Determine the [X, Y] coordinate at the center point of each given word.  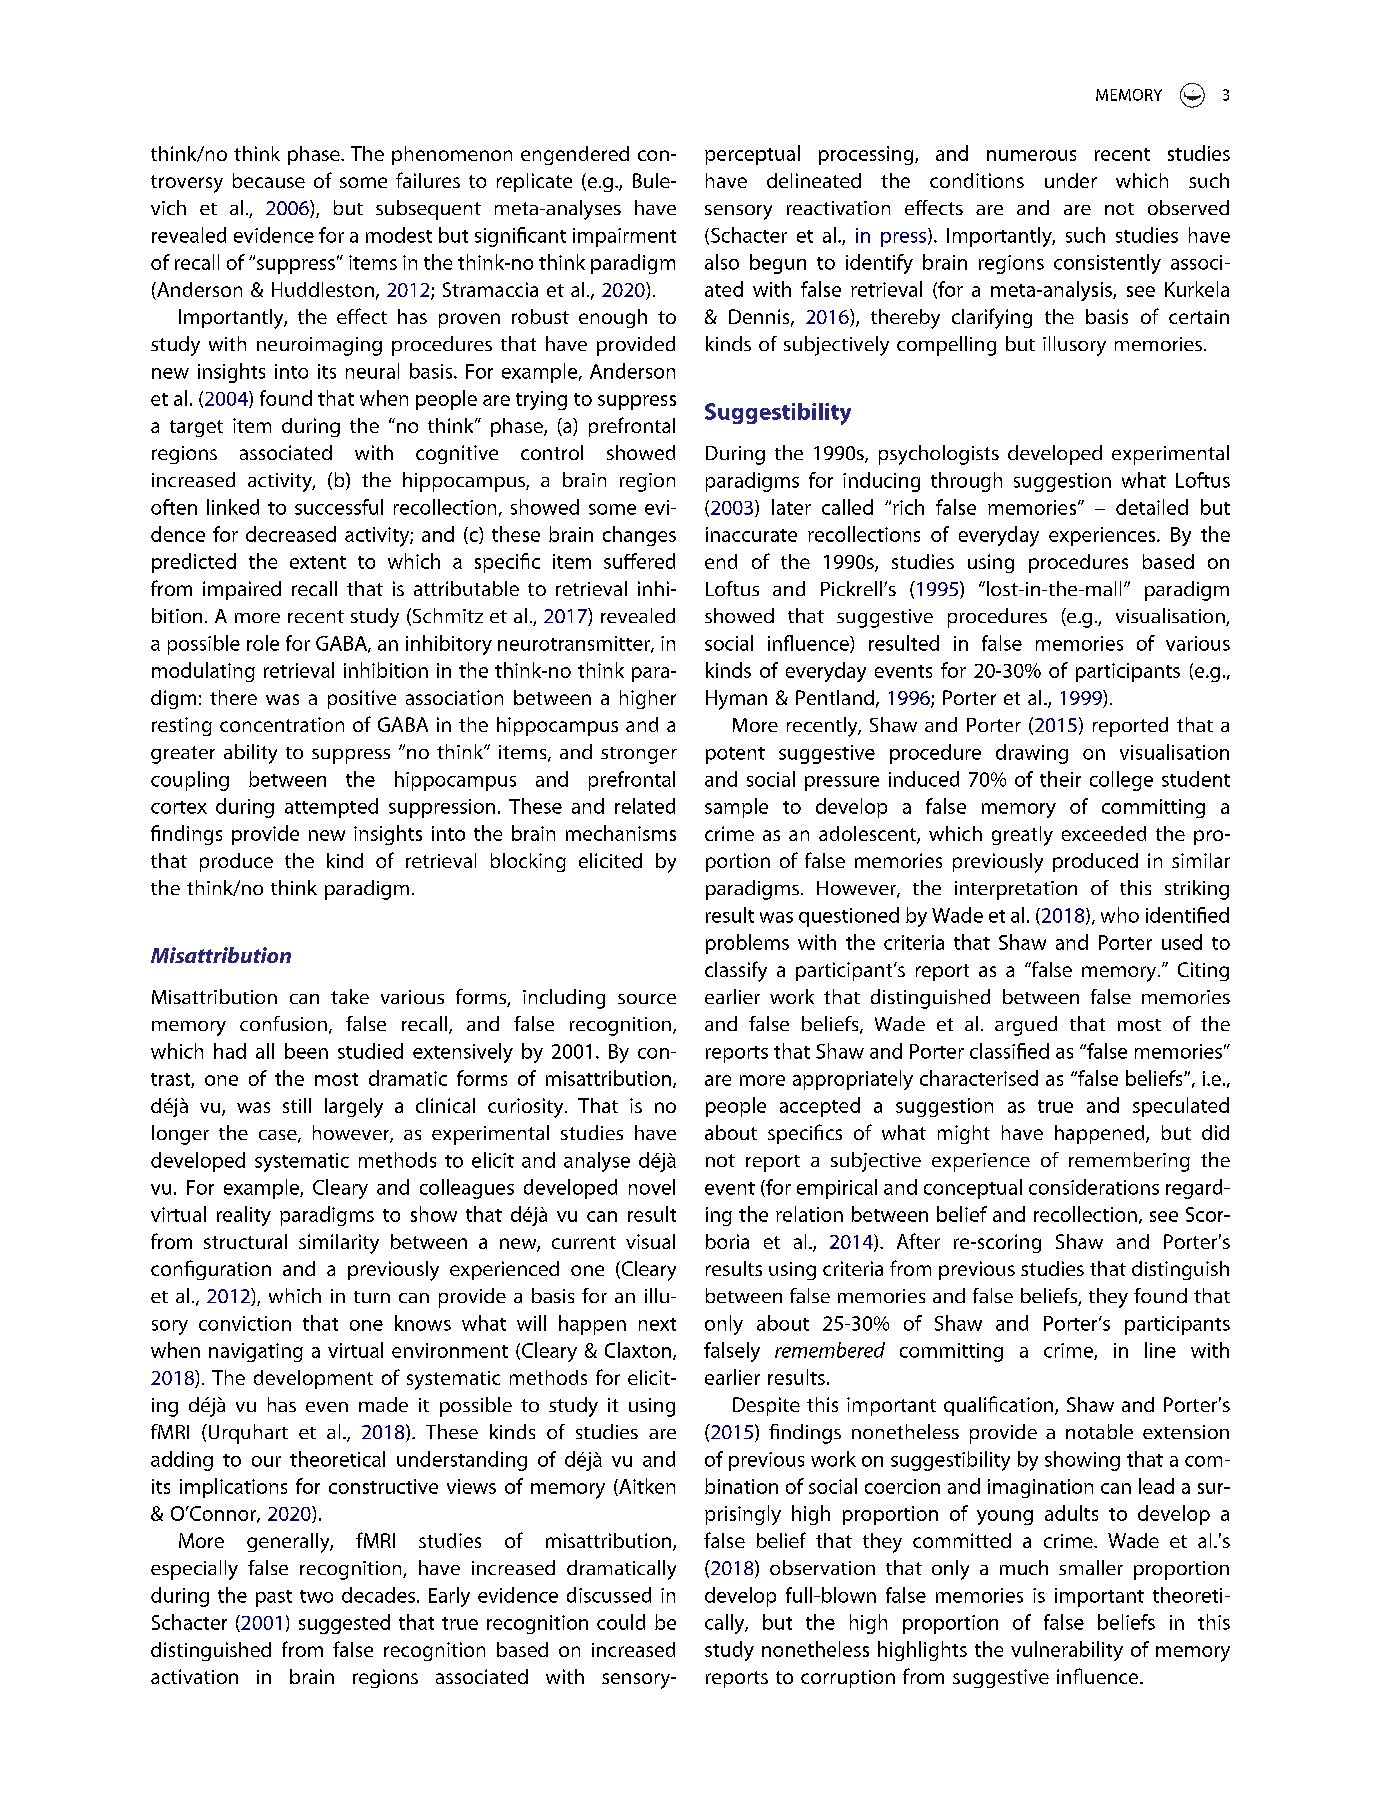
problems [747, 944]
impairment [624, 237]
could [621, 1622]
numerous [1031, 155]
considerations [1094, 1187]
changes [639, 536]
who [1120, 915]
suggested [344, 1624]
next [657, 1324]
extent [318, 562]
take [350, 996]
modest [399, 235]
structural [245, 1241]
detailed [1152, 507]
